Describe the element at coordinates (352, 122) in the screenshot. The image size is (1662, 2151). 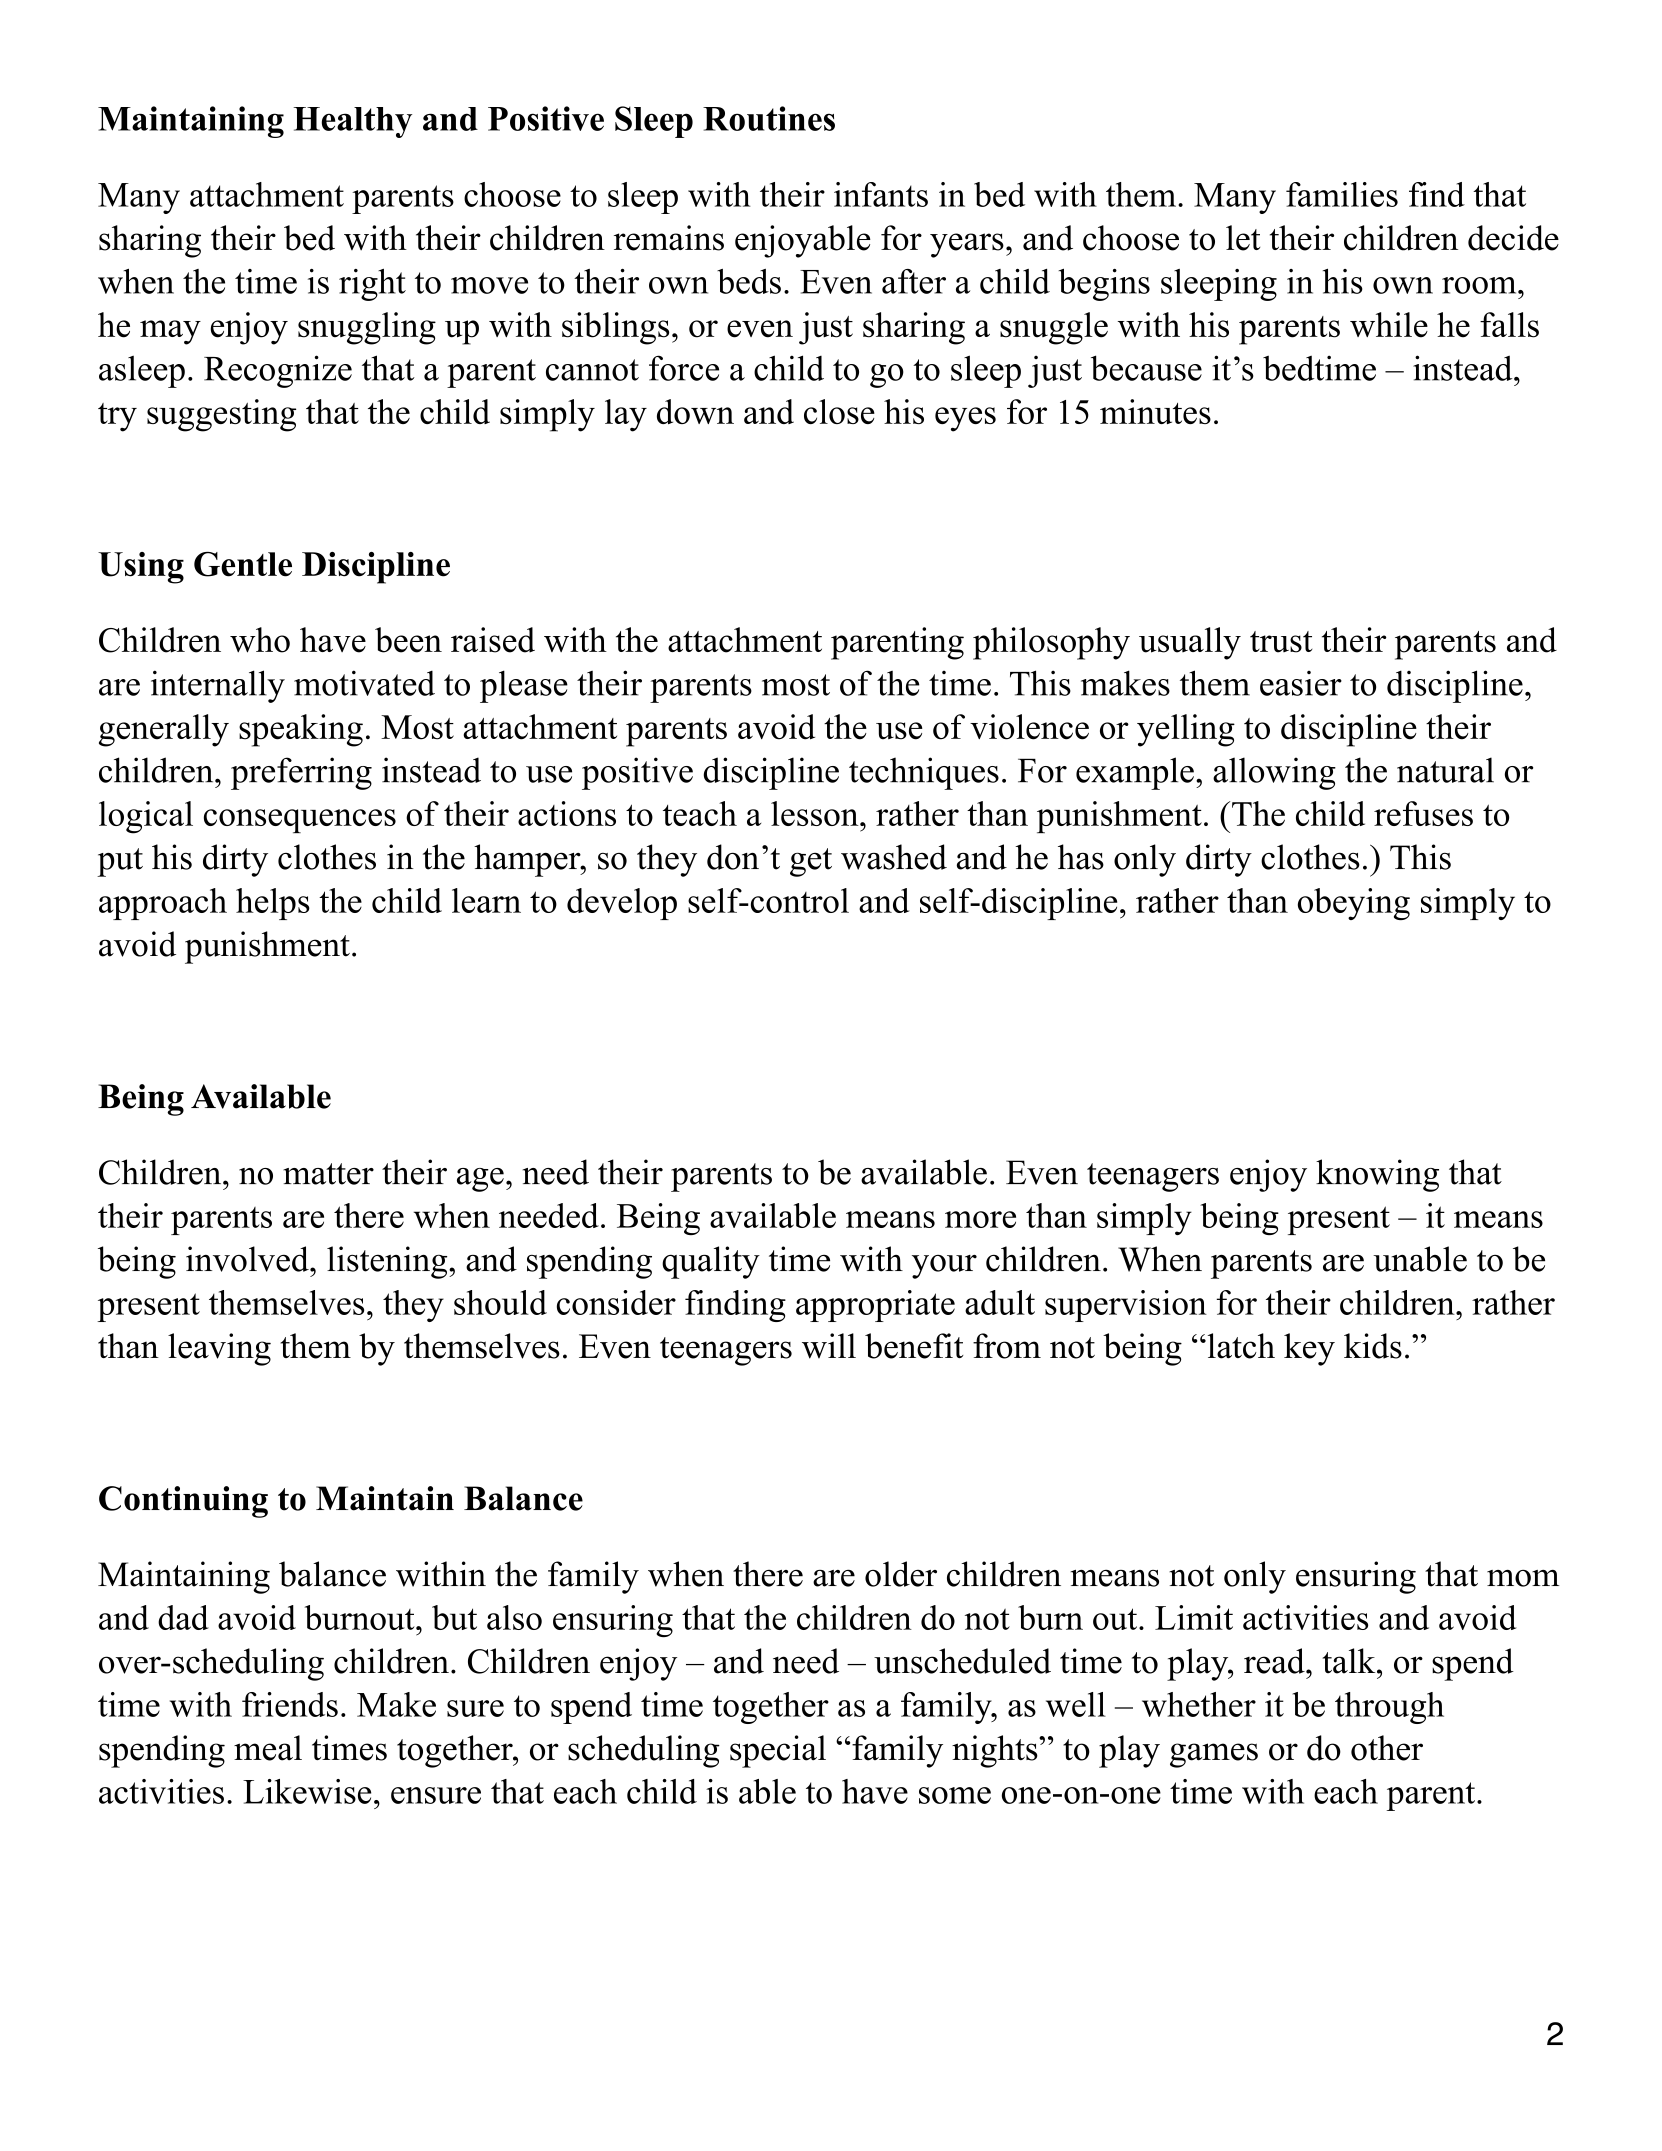
I see `Healthy` at that location.
